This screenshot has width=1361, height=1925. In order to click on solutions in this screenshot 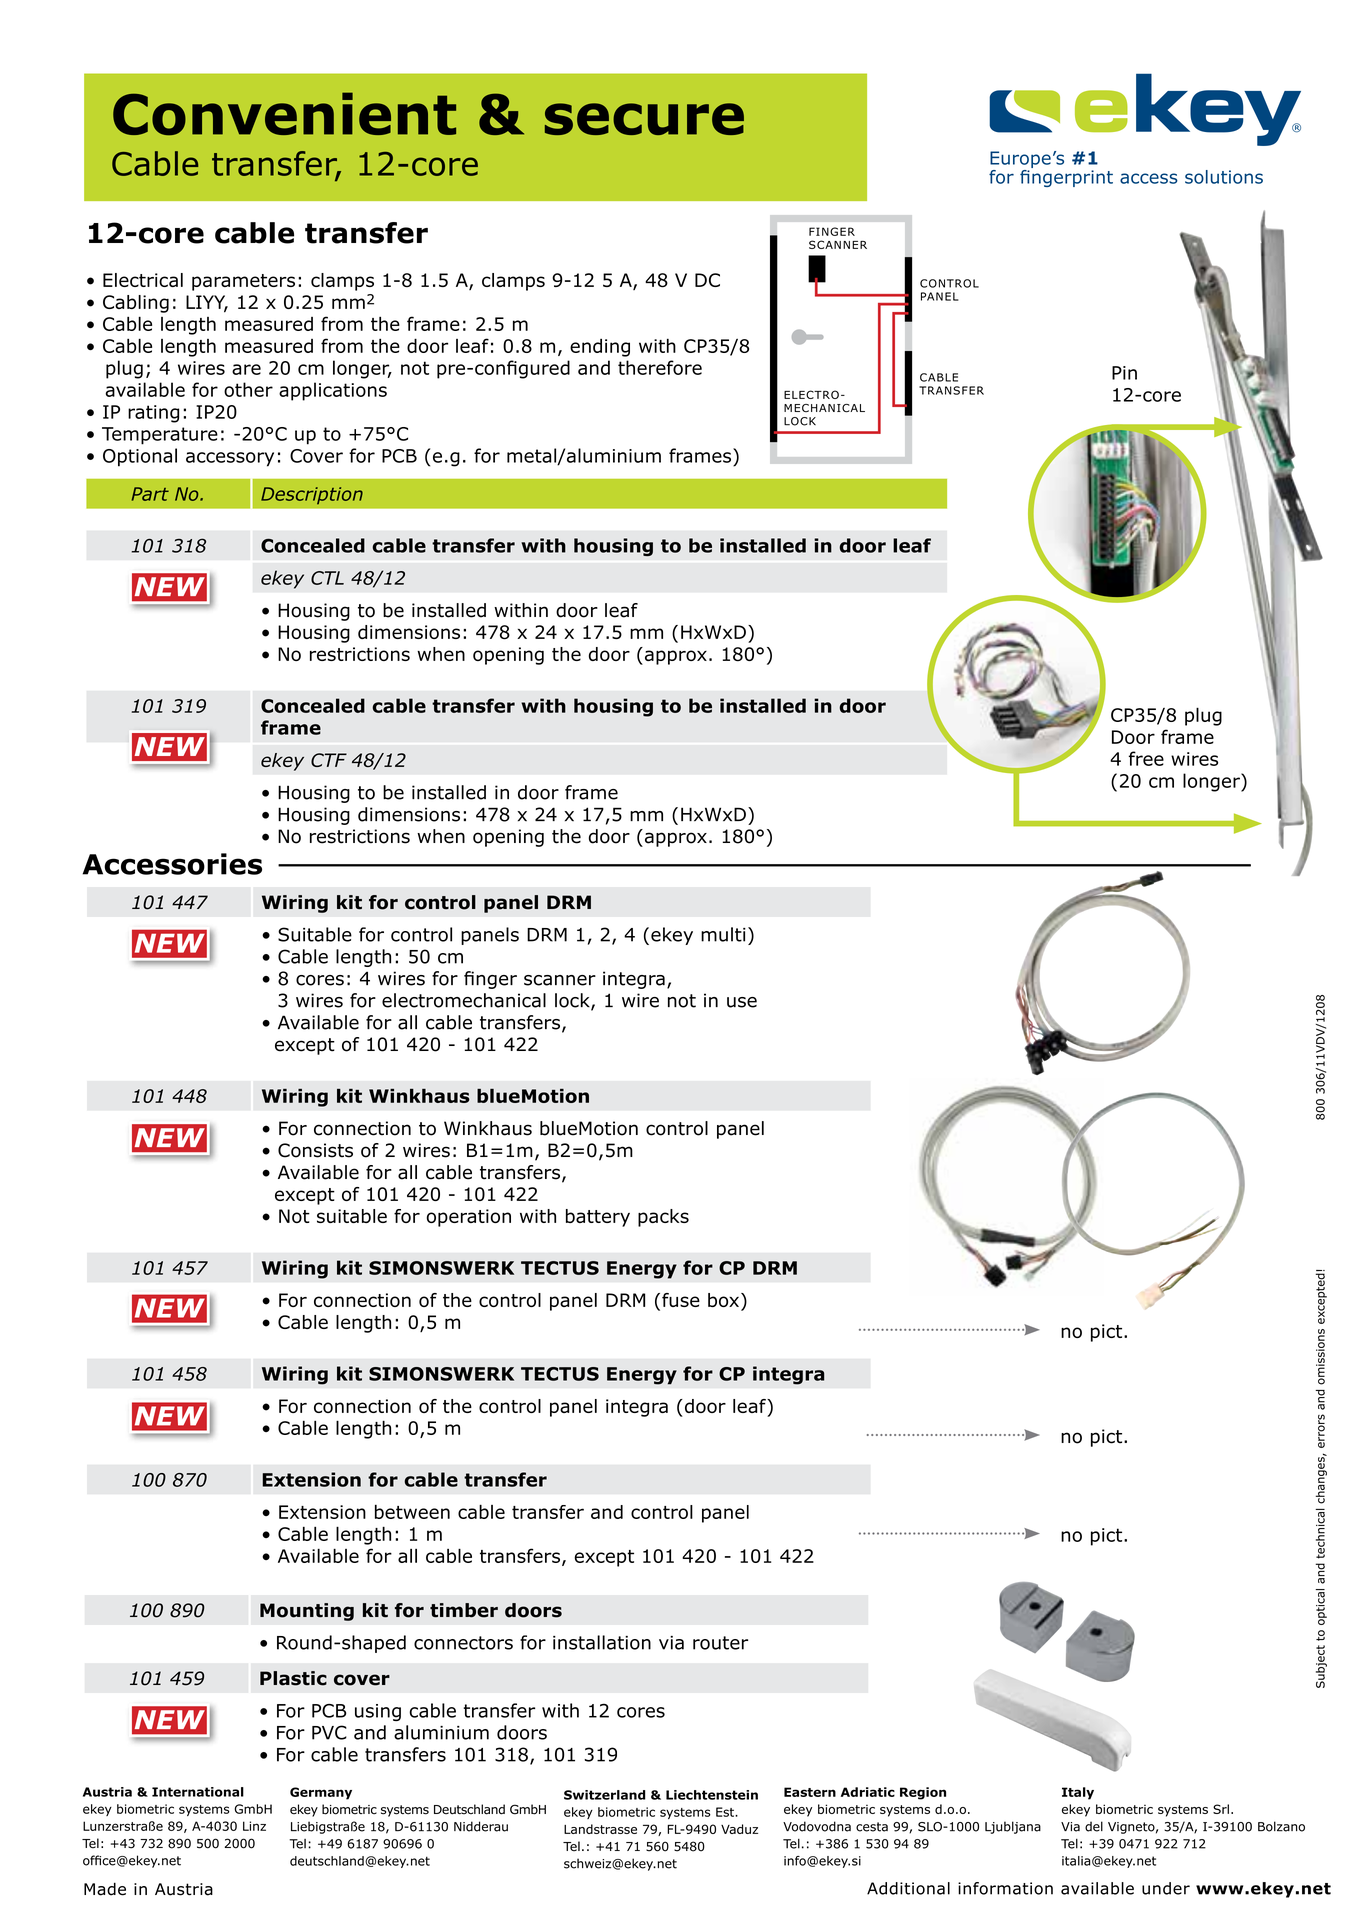, I will do `click(1224, 177)`.
